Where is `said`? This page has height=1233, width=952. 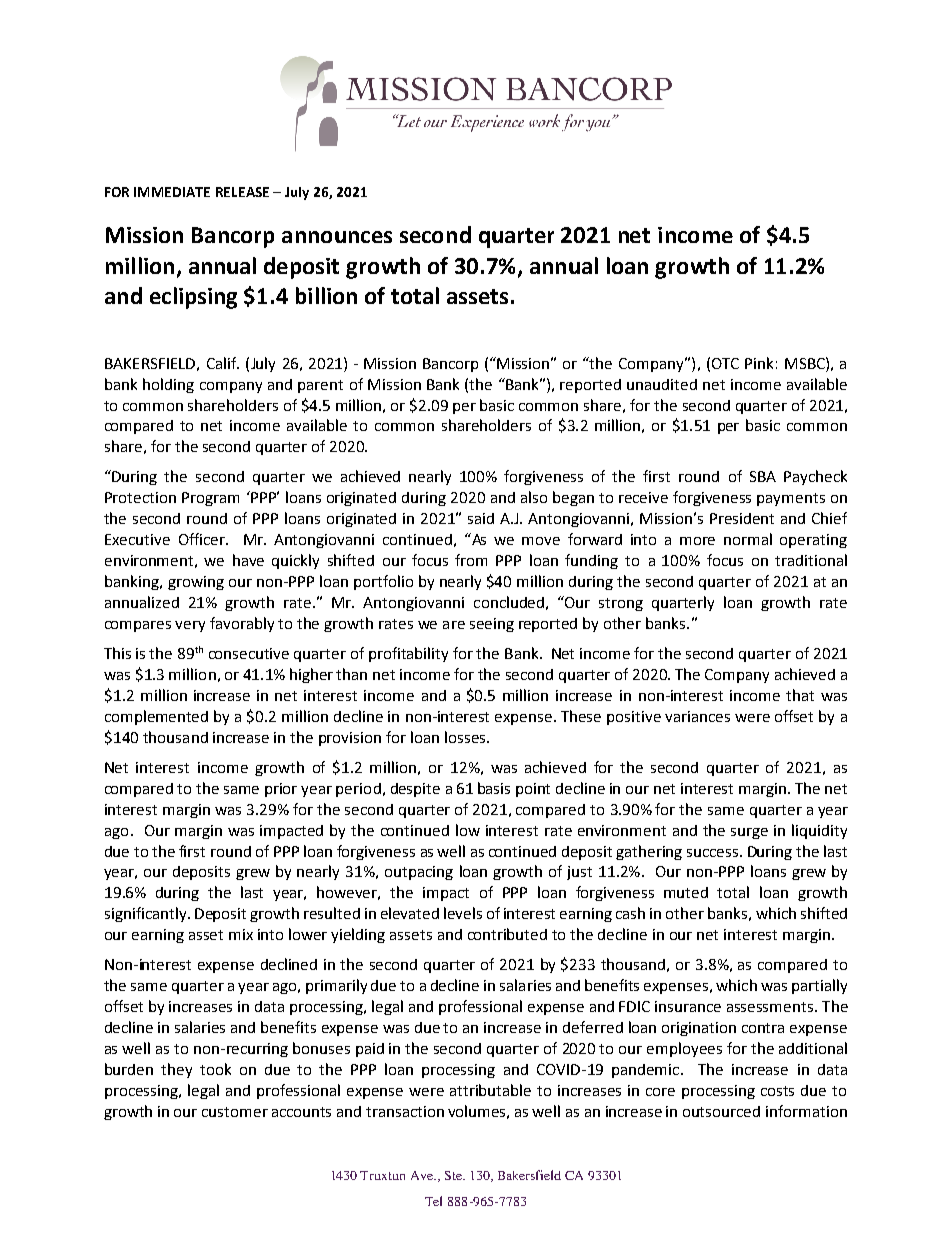 said is located at coordinates (481, 518).
